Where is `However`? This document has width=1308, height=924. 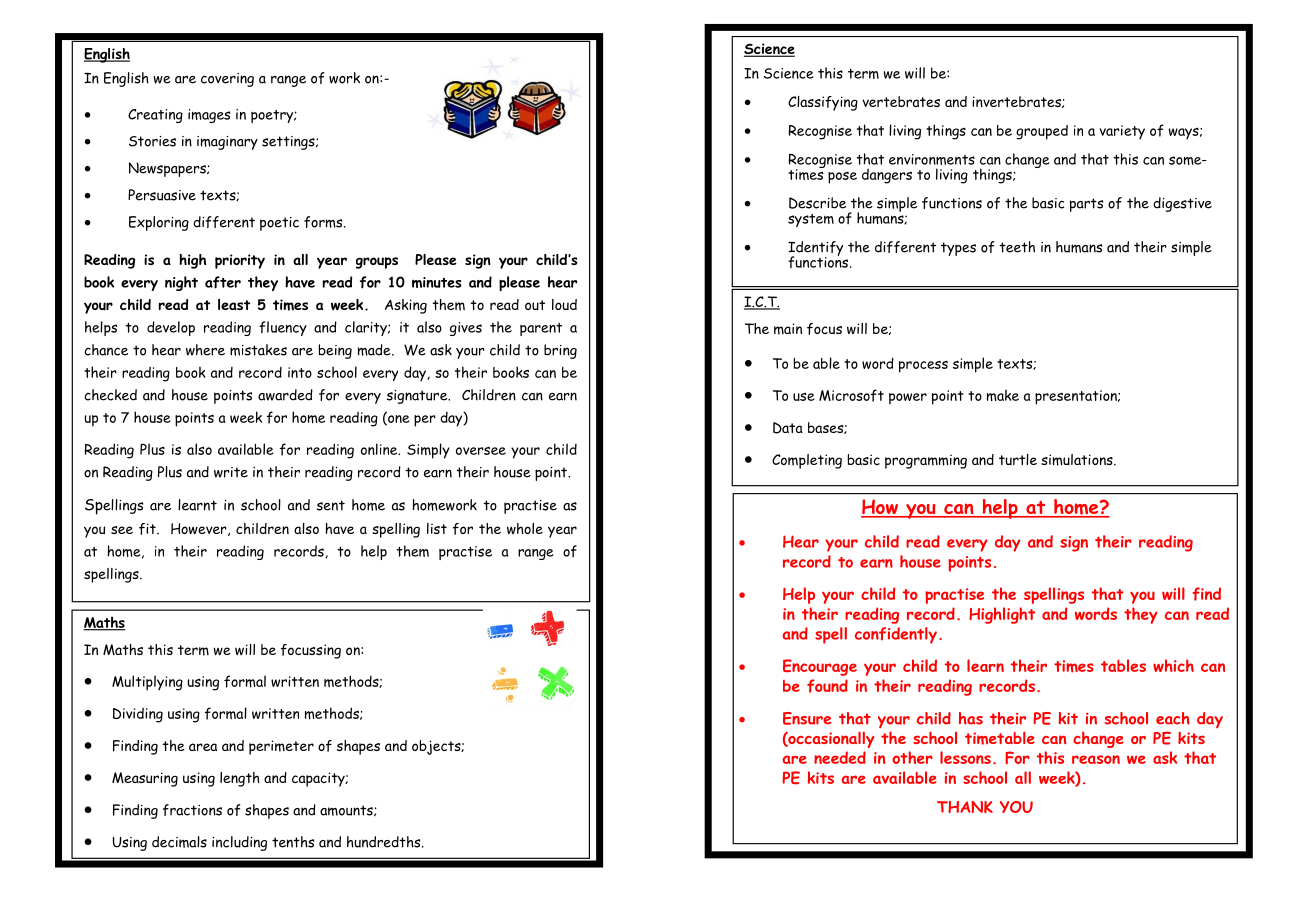 However is located at coordinates (200, 529).
